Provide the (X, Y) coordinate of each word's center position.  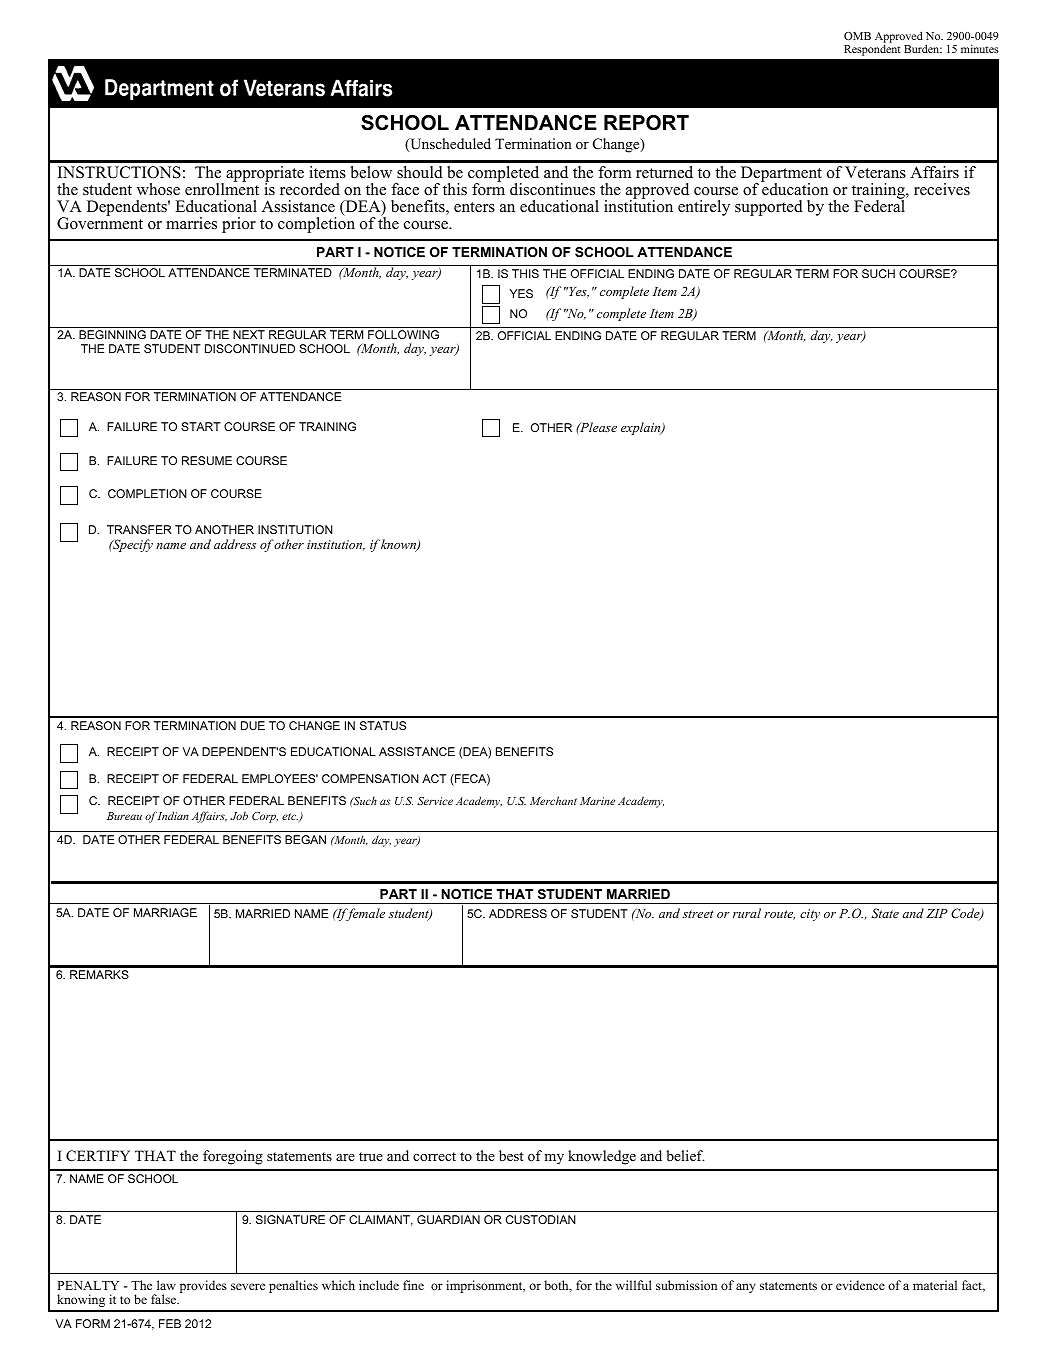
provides (203, 1286)
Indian (173, 815)
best (511, 1155)
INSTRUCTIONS (119, 172)
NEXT (249, 334)
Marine (597, 801)
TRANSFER (139, 529)
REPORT (646, 123)
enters (474, 207)
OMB (857, 36)
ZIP (937, 913)
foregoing (233, 1157)
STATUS (383, 725)
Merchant (553, 800)
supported (769, 208)
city (810, 915)
